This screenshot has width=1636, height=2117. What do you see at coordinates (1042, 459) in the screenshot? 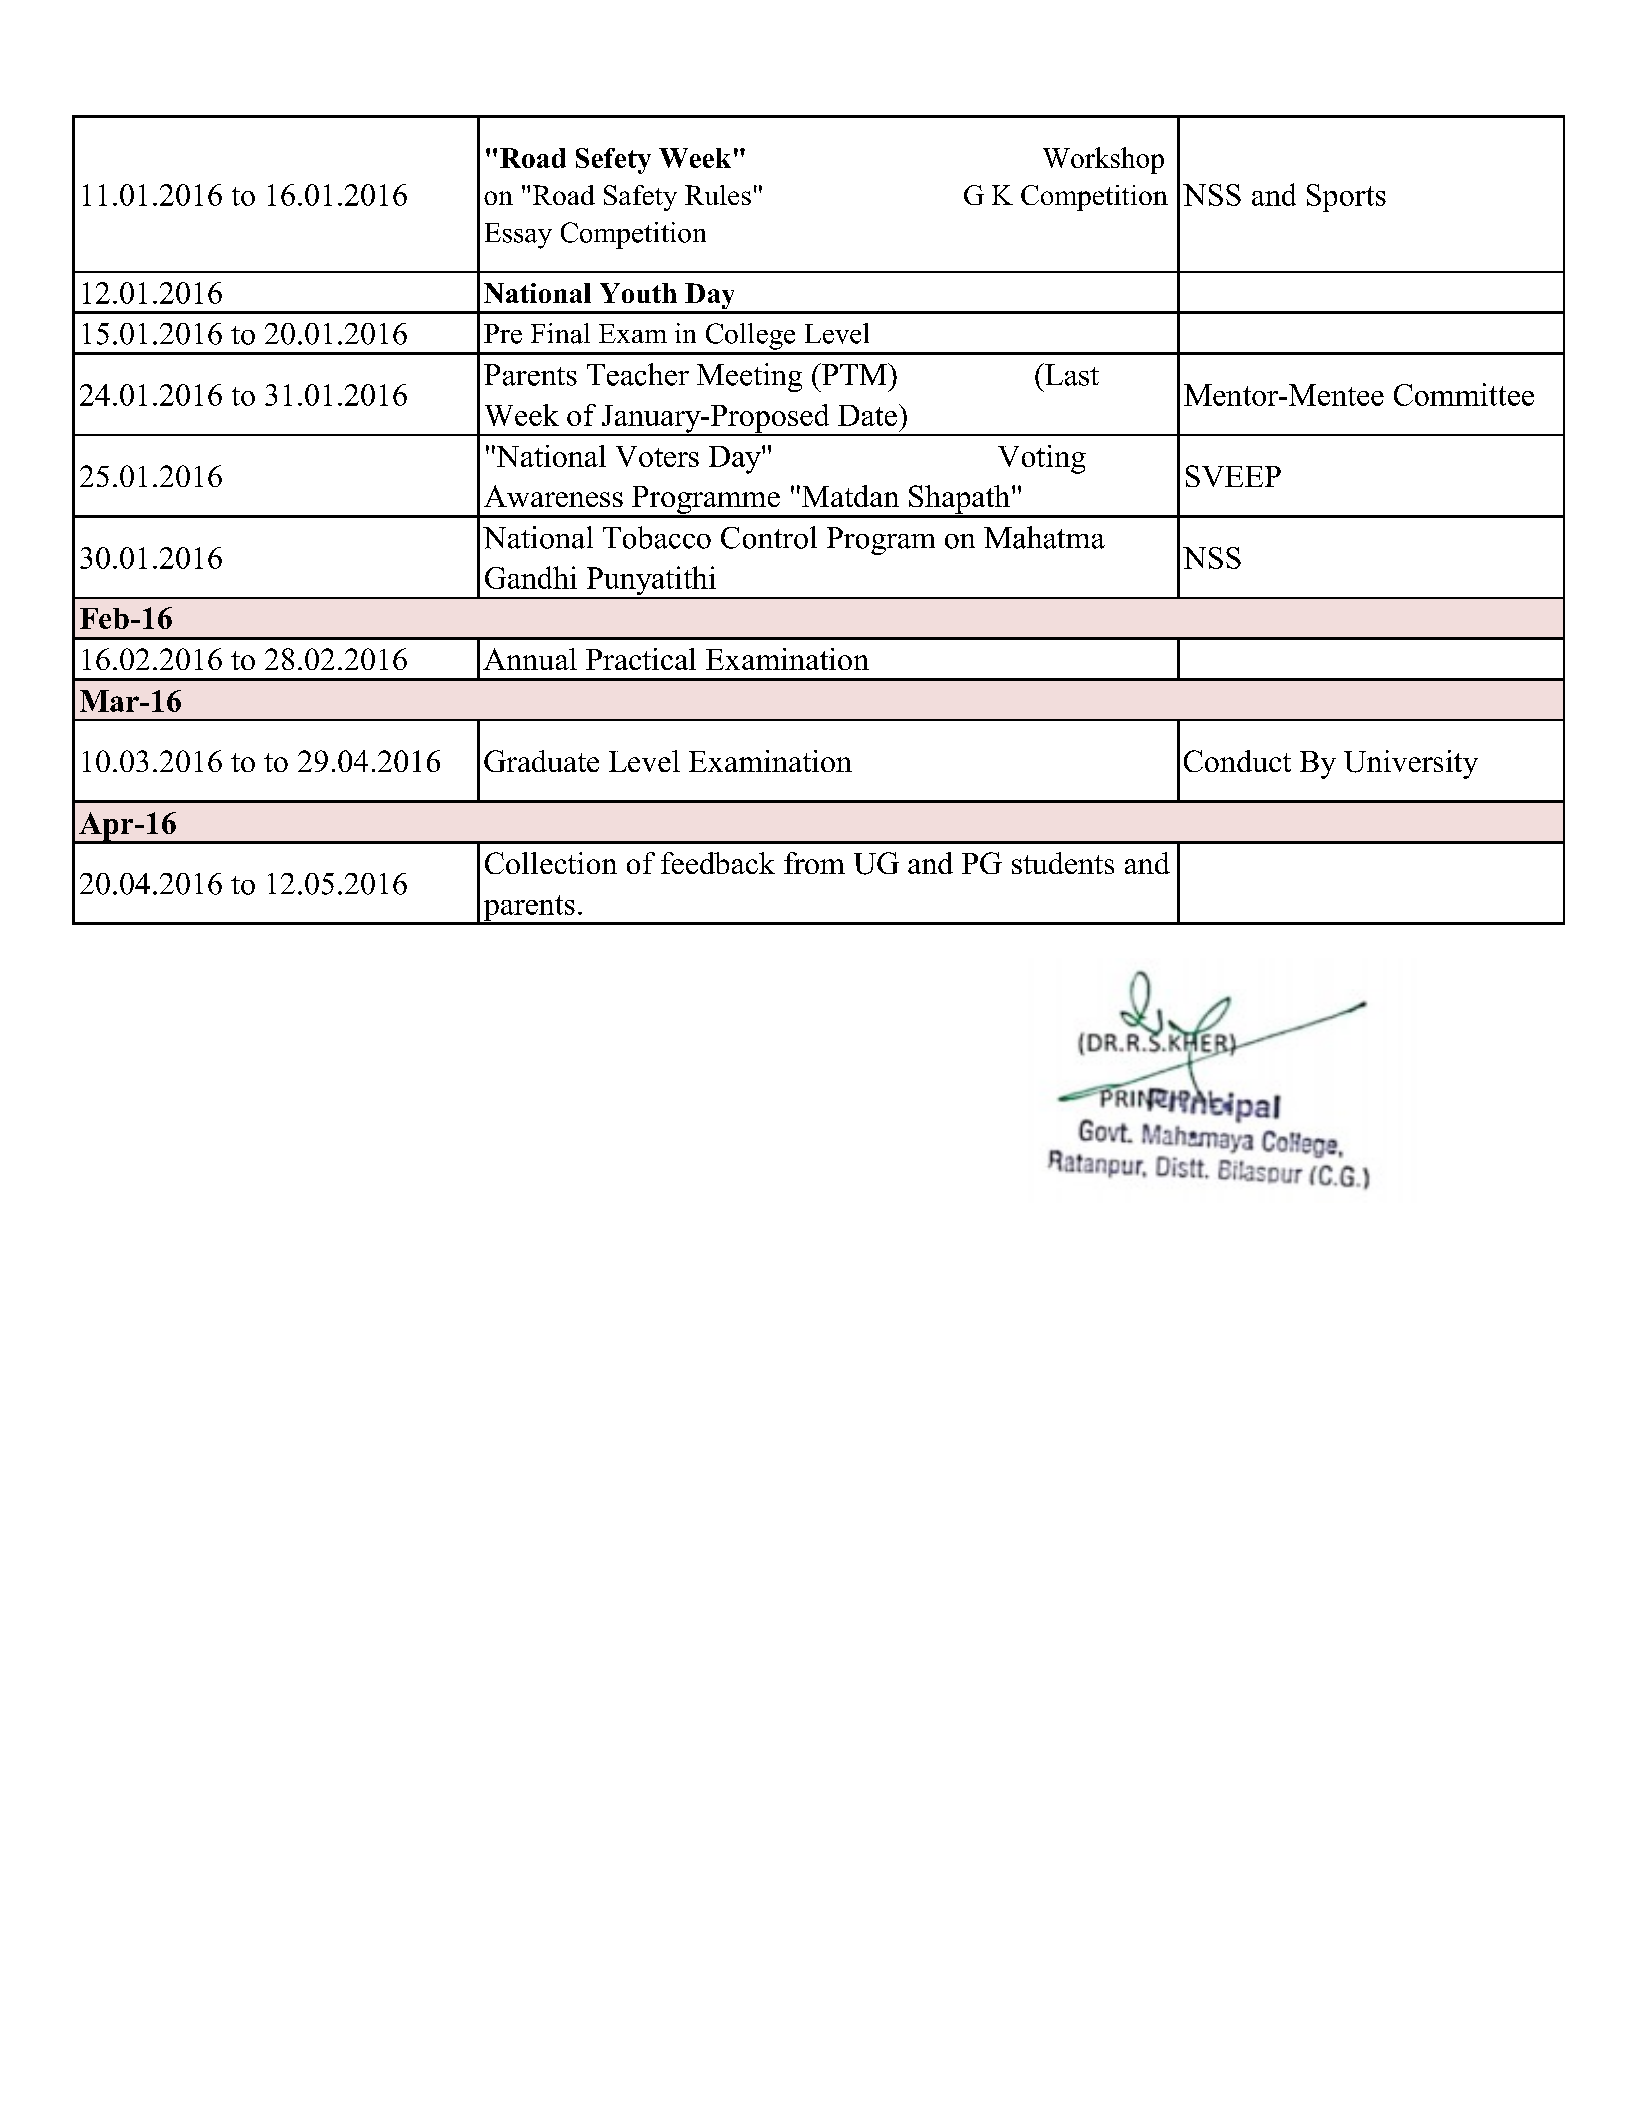
I see `Voting` at bounding box center [1042, 459].
